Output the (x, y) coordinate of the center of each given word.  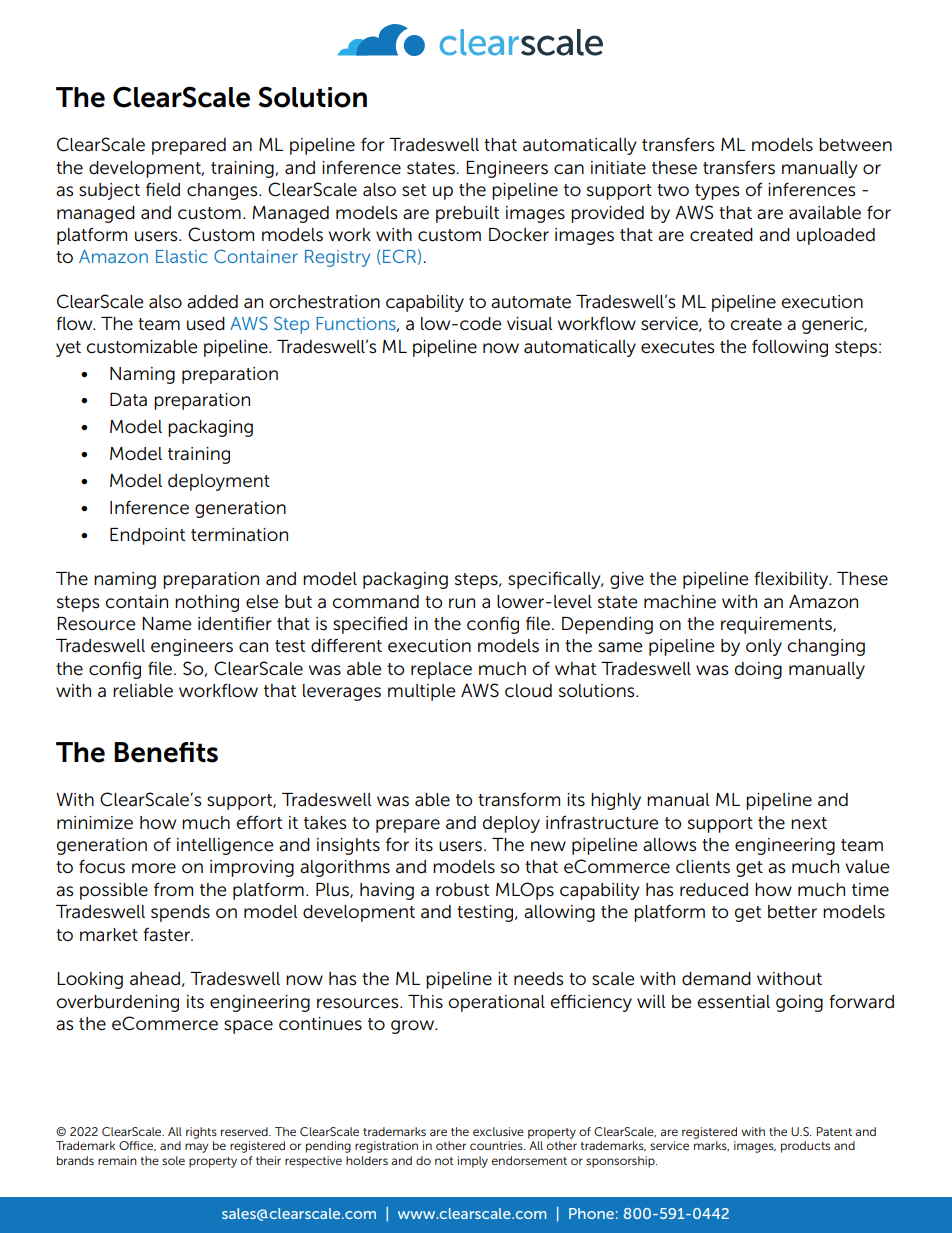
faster (167, 935)
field (163, 189)
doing (758, 670)
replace (441, 670)
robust (462, 890)
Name (166, 624)
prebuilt (467, 214)
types (717, 192)
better (792, 912)
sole (173, 1160)
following (790, 348)
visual (529, 324)
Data (128, 400)
